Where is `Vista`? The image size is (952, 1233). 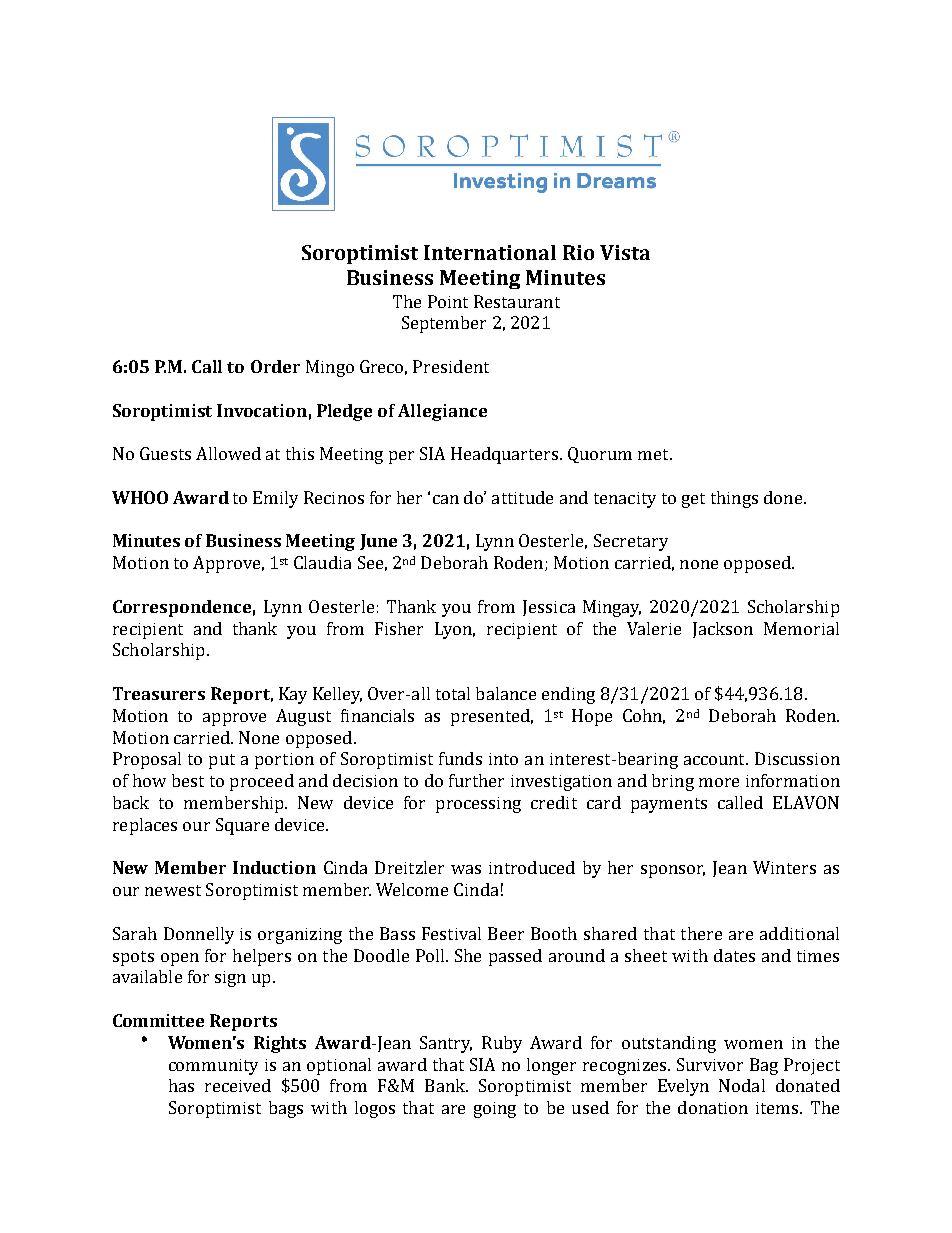 Vista is located at coordinates (625, 252).
